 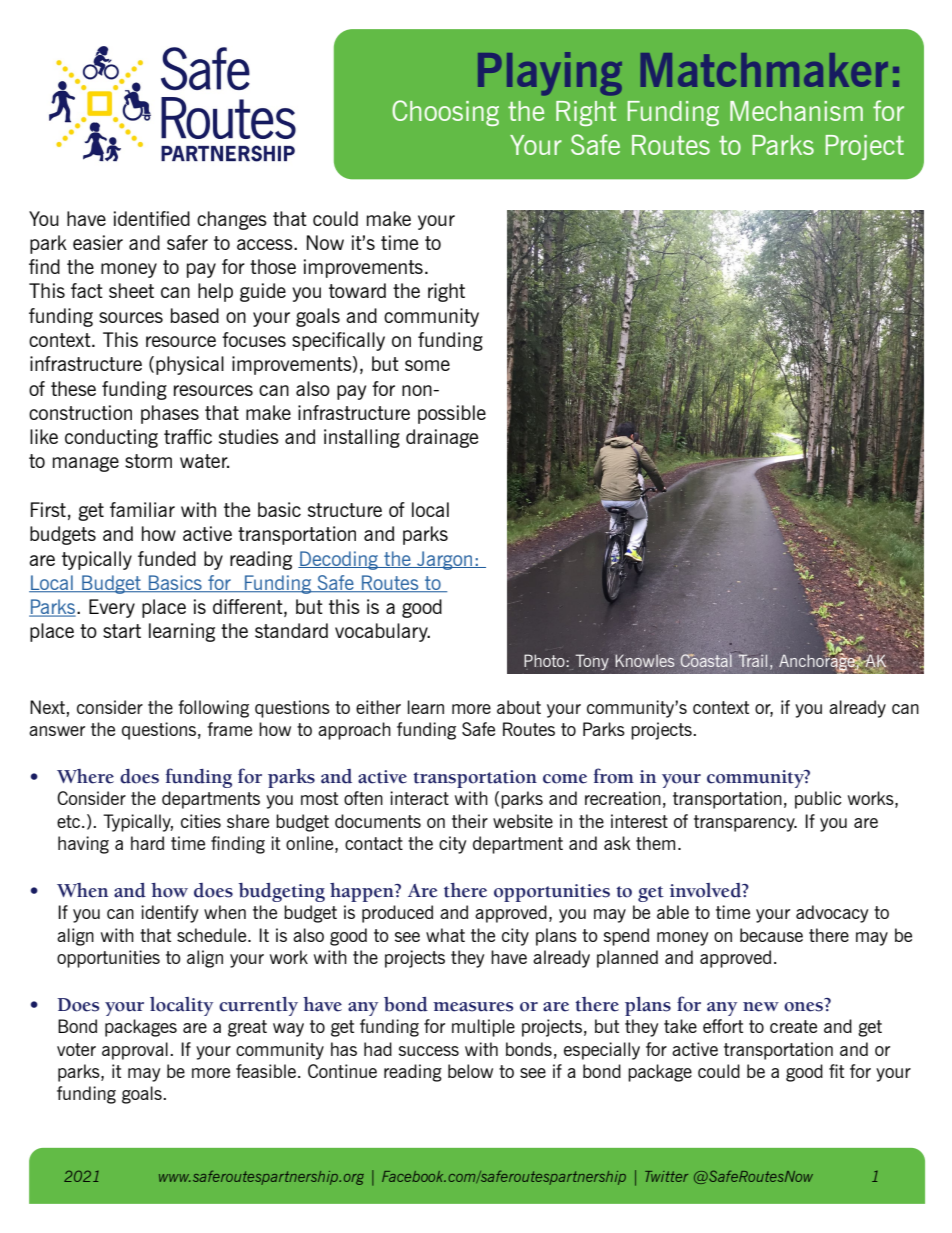 I want to click on following, so click(x=213, y=709).
